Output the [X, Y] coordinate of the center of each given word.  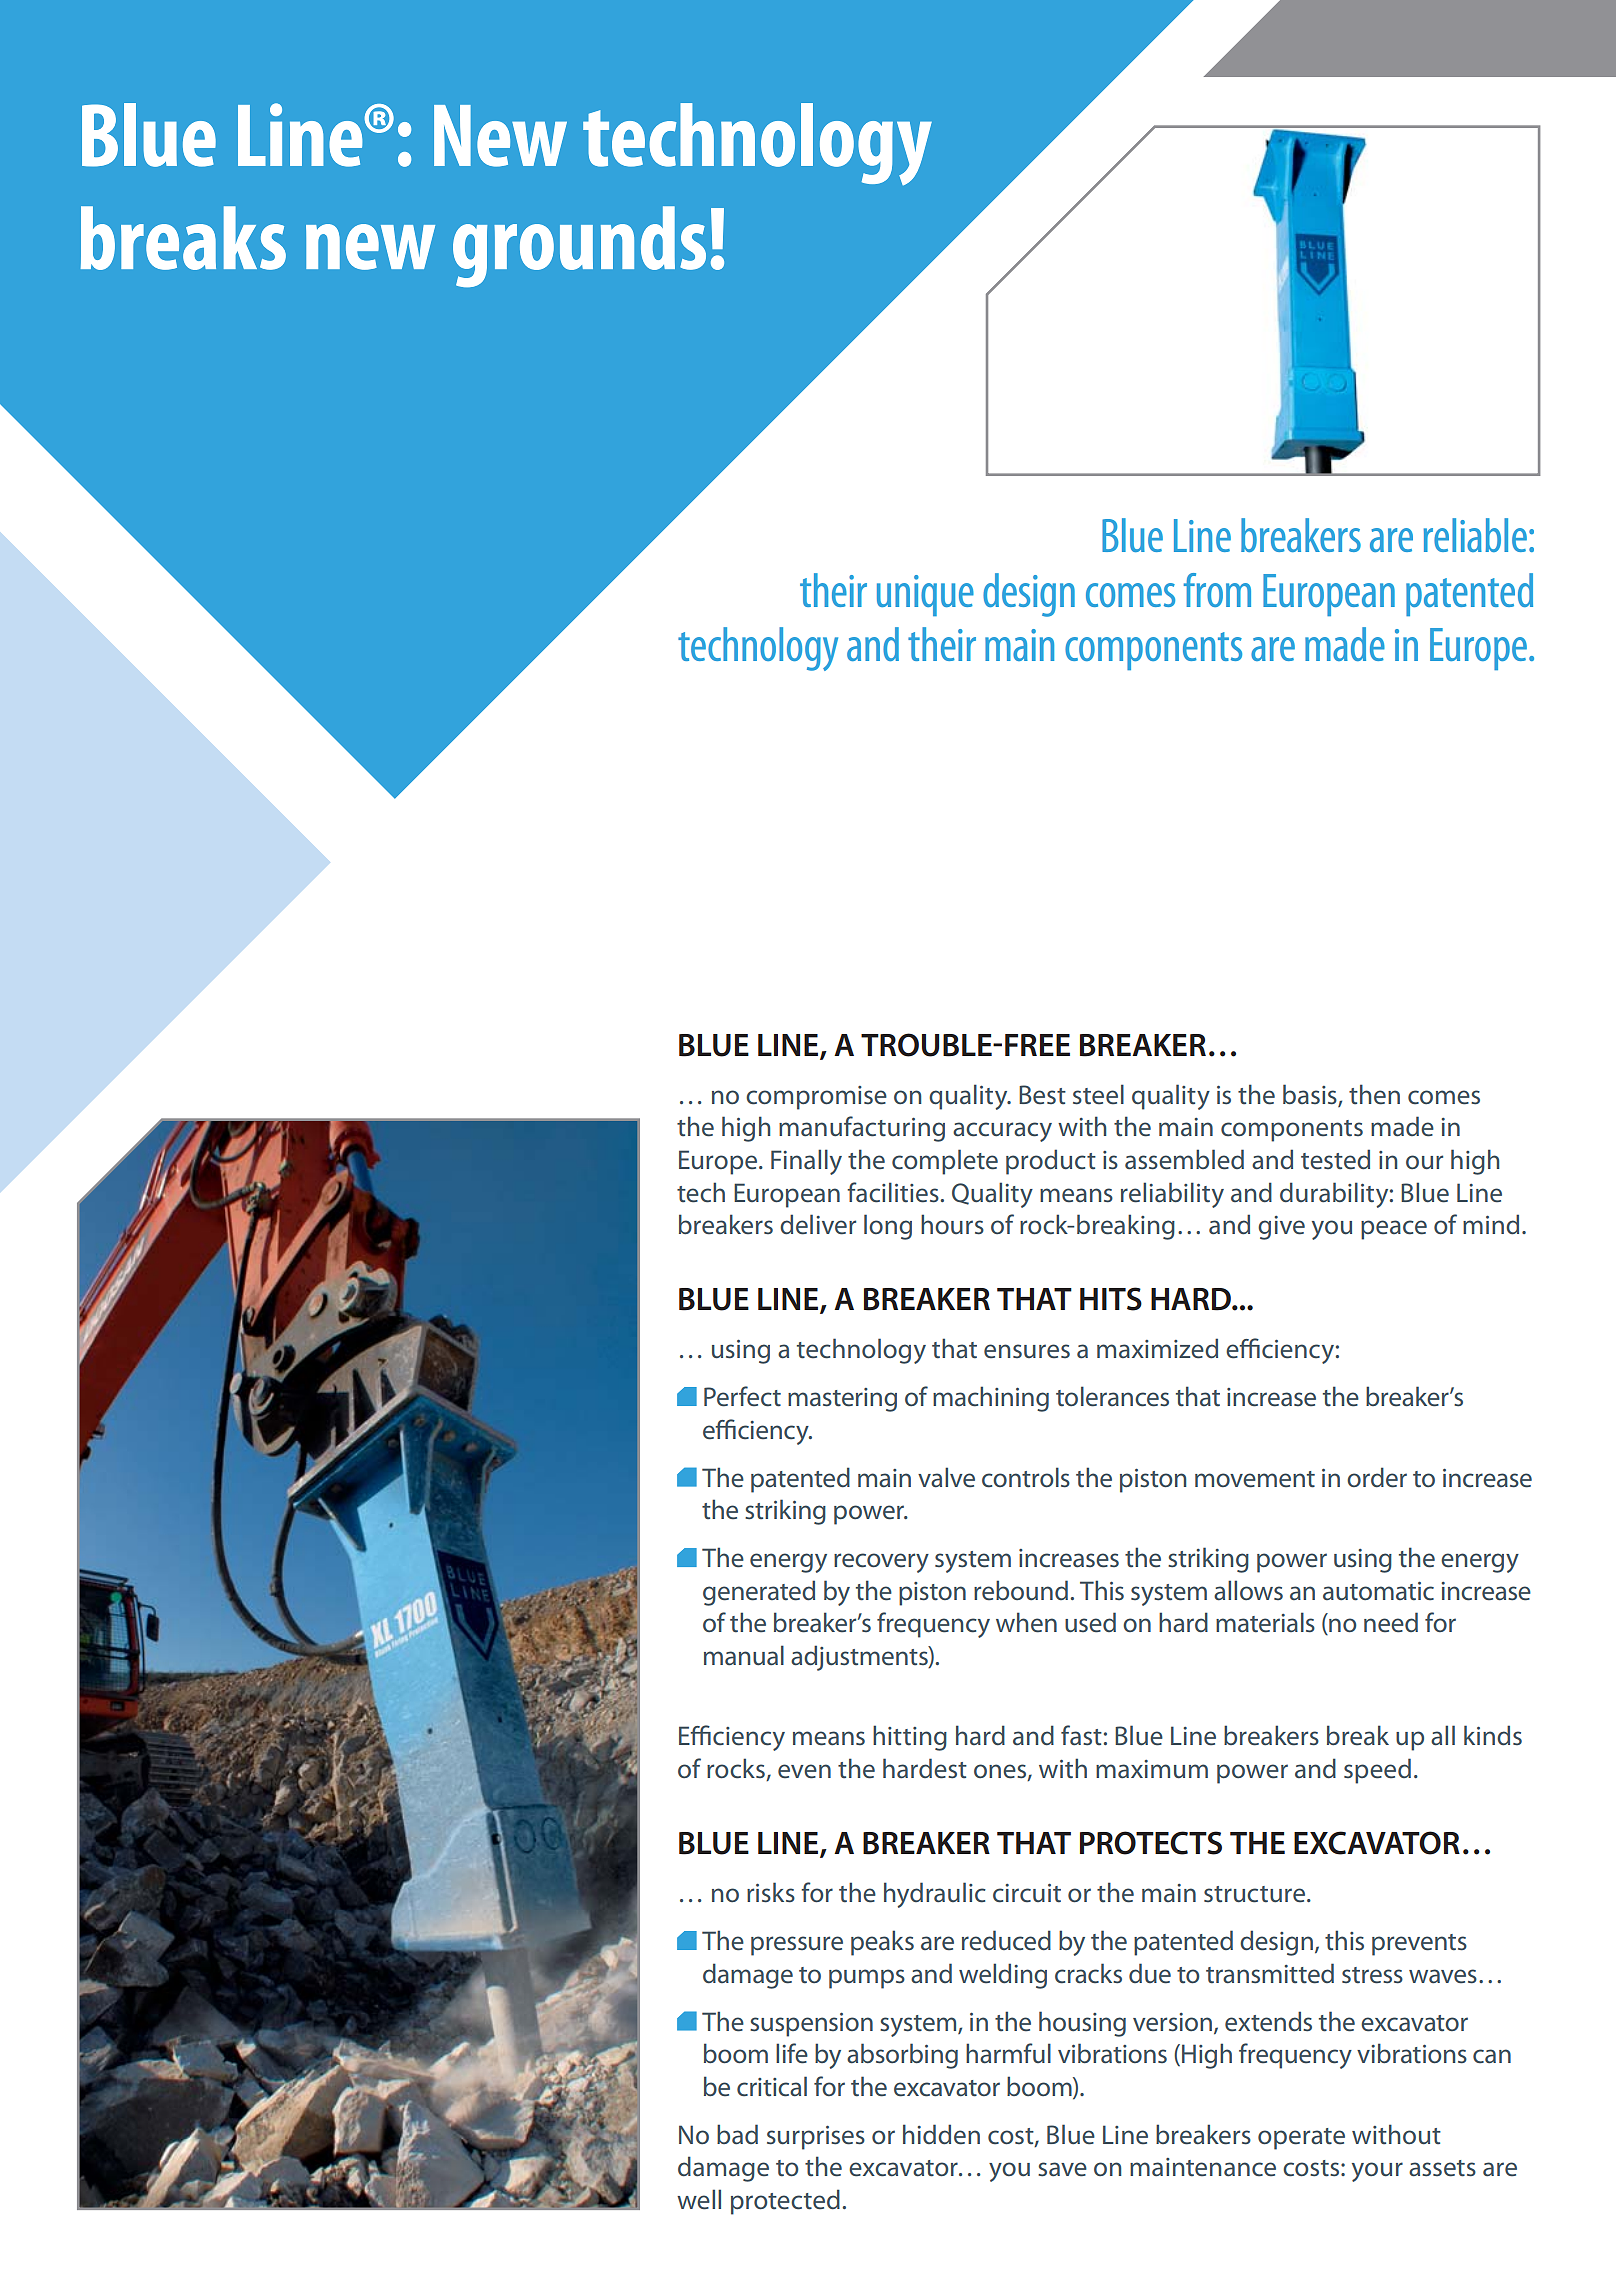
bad [737, 2134]
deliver [818, 1224]
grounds [579, 246]
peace [1394, 1230]
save [1062, 2169]
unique [925, 595]
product [1051, 1162]
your [1377, 2172]
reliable [1475, 535]
